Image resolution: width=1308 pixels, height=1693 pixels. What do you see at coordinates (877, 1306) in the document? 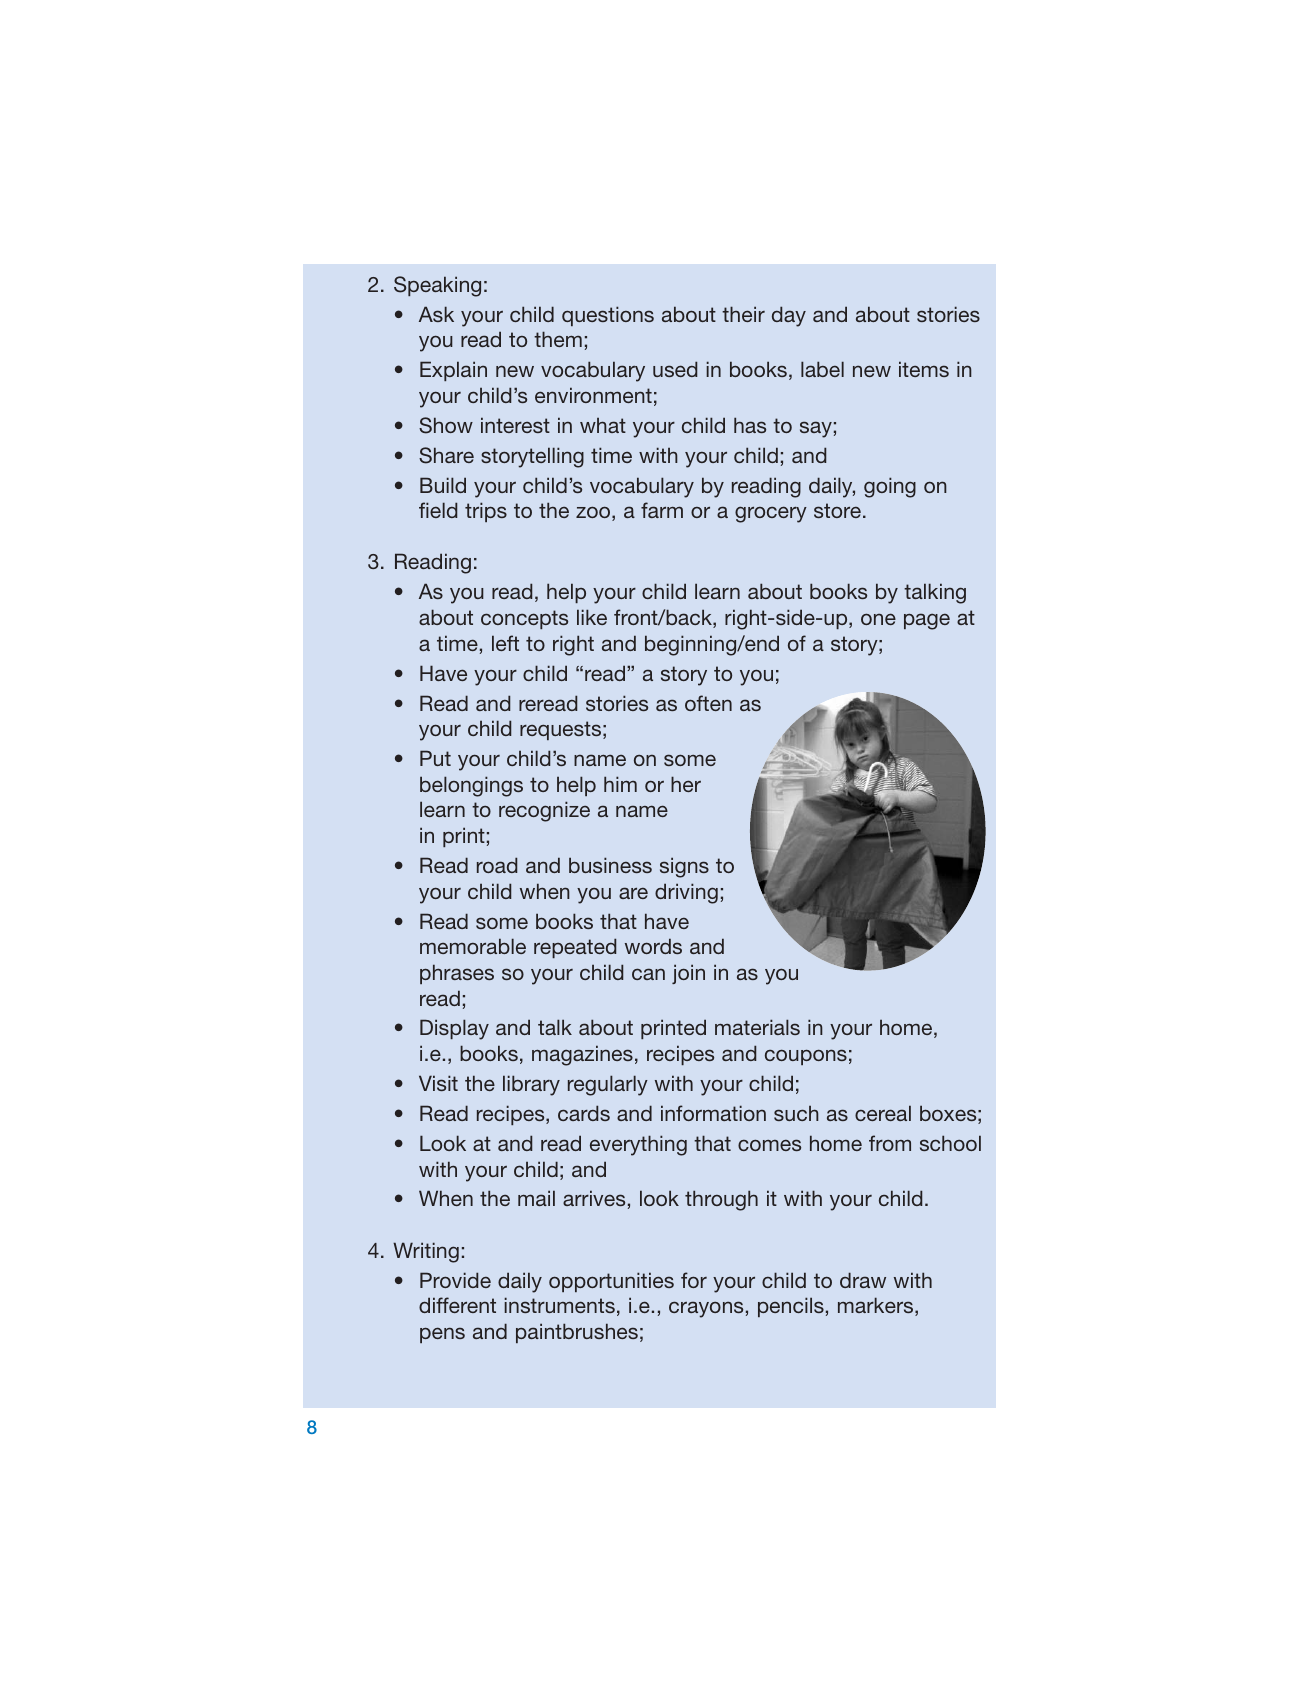
I see `markers` at bounding box center [877, 1306].
